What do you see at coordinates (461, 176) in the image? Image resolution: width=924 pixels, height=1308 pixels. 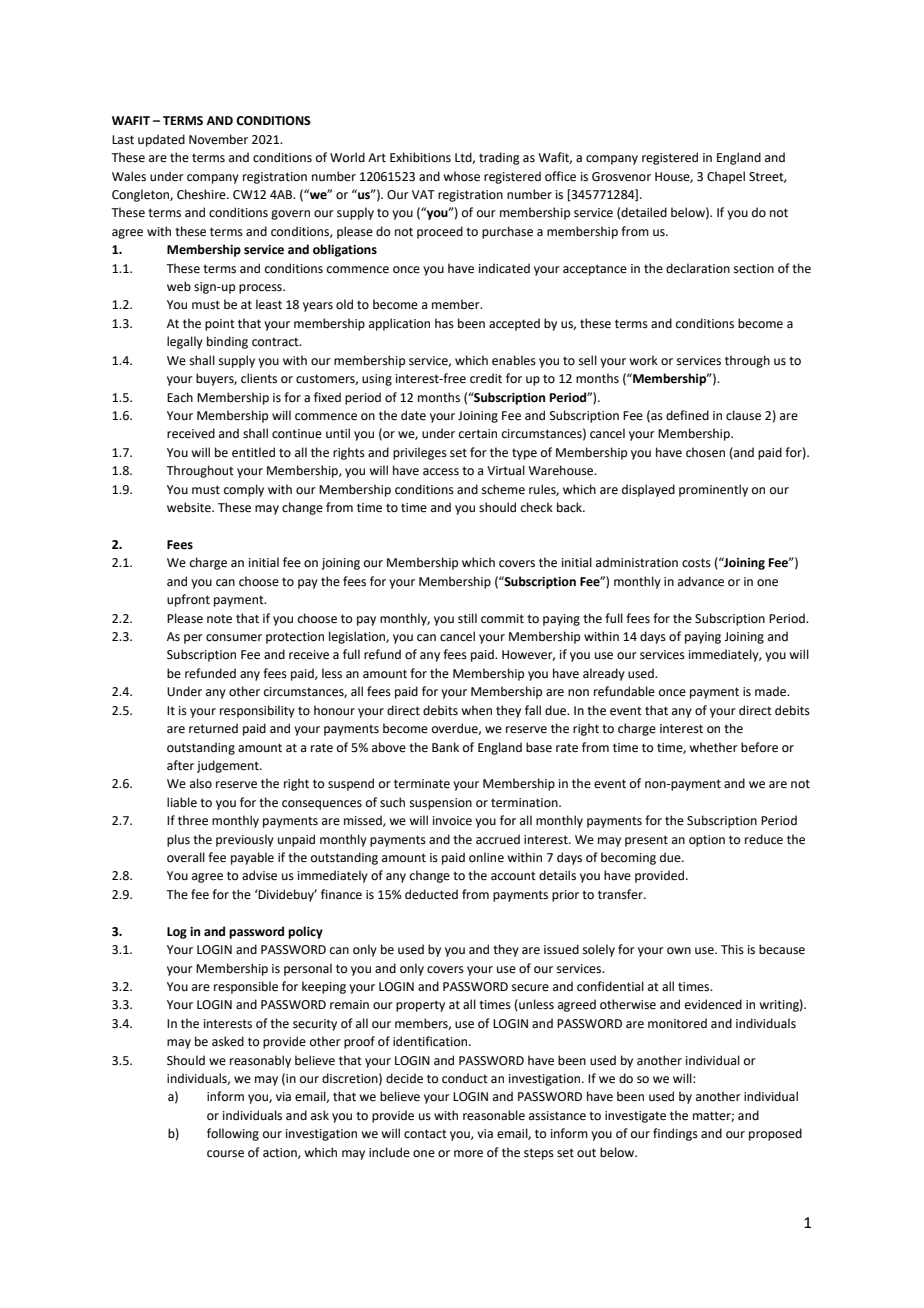 I see `whose` at bounding box center [461, 176].
